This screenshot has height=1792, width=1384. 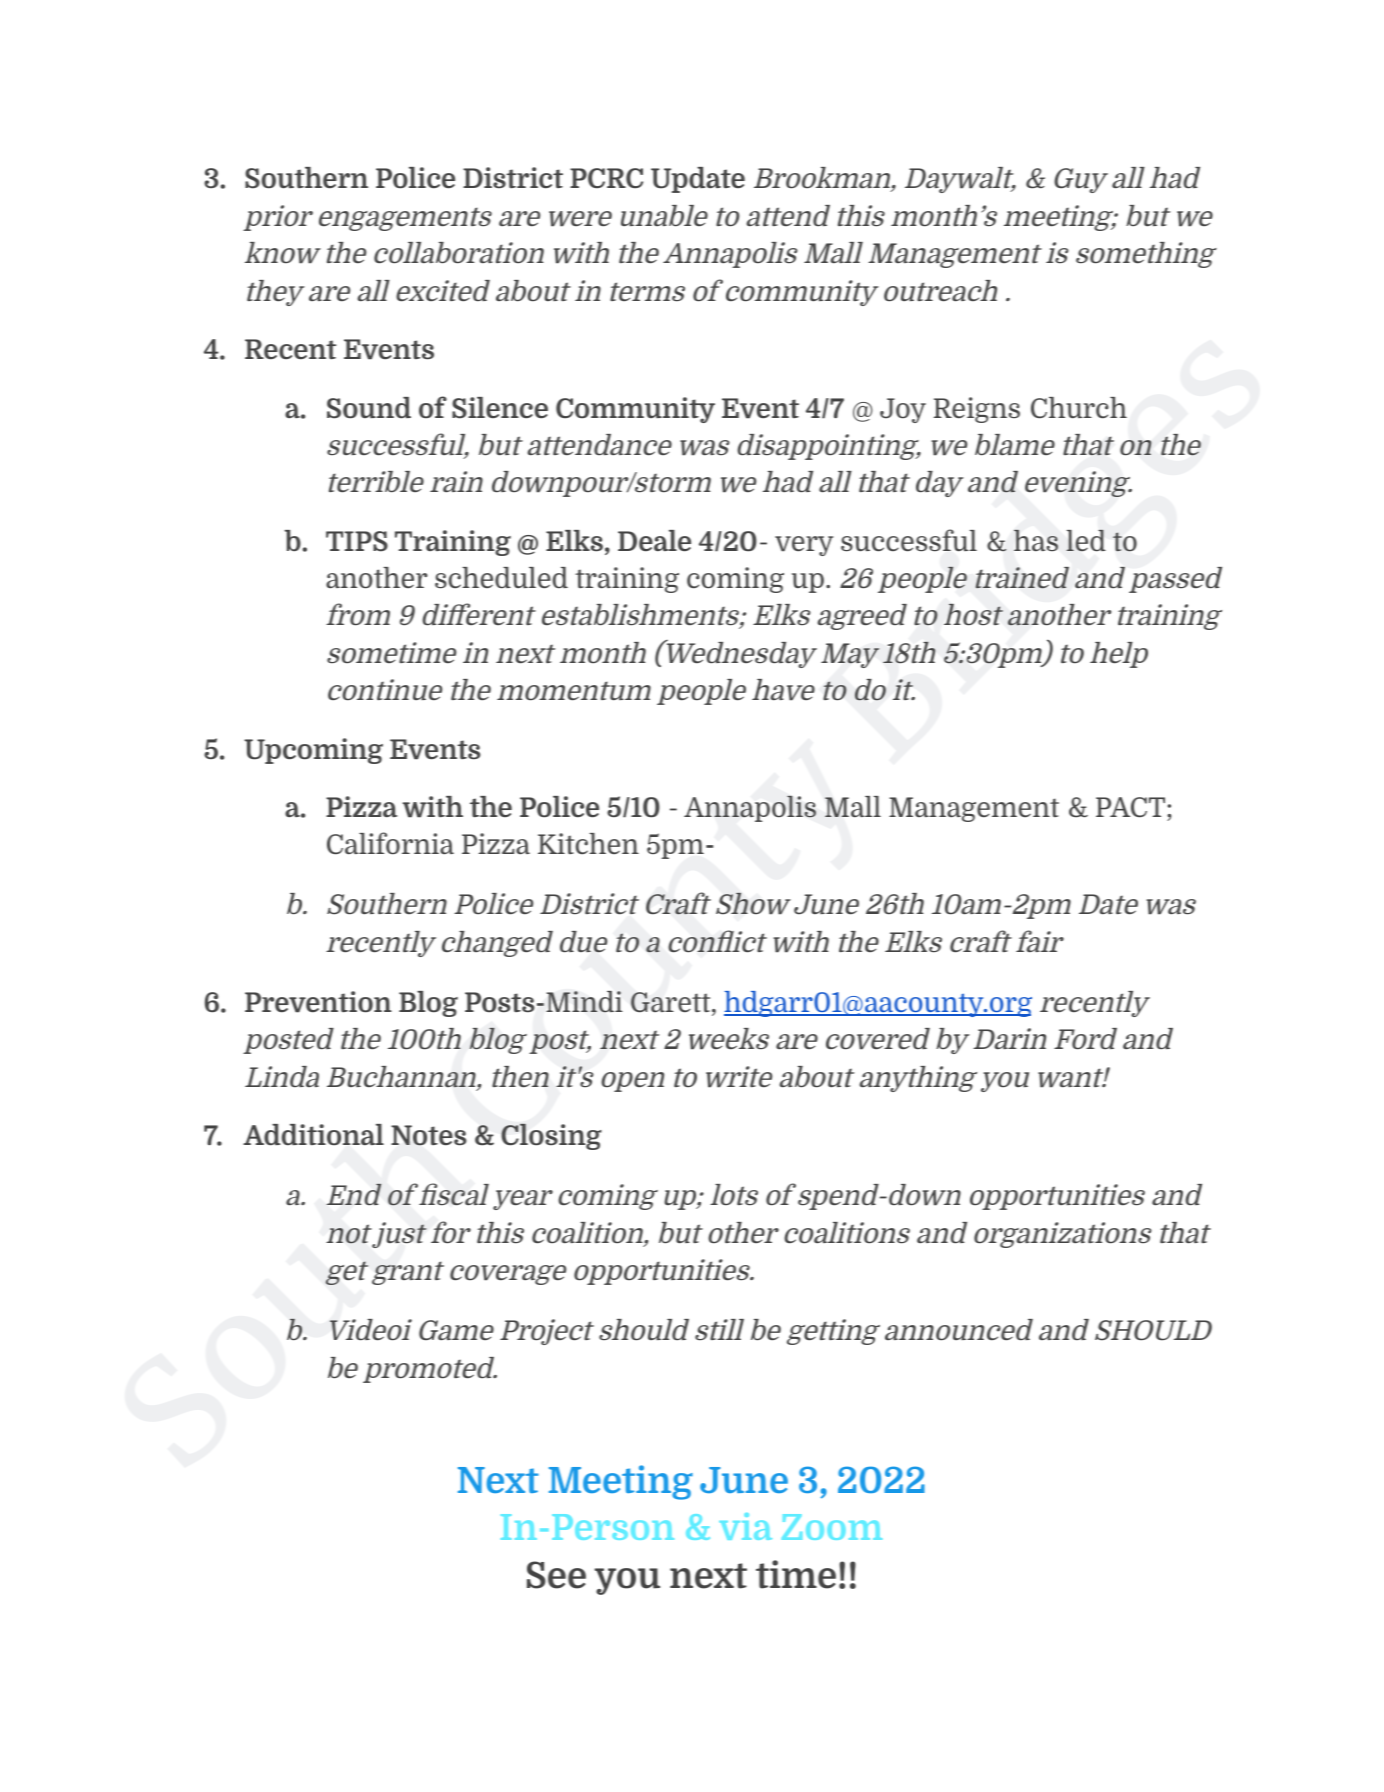 I want to click on PACT, so click(x=1132, y=807).
